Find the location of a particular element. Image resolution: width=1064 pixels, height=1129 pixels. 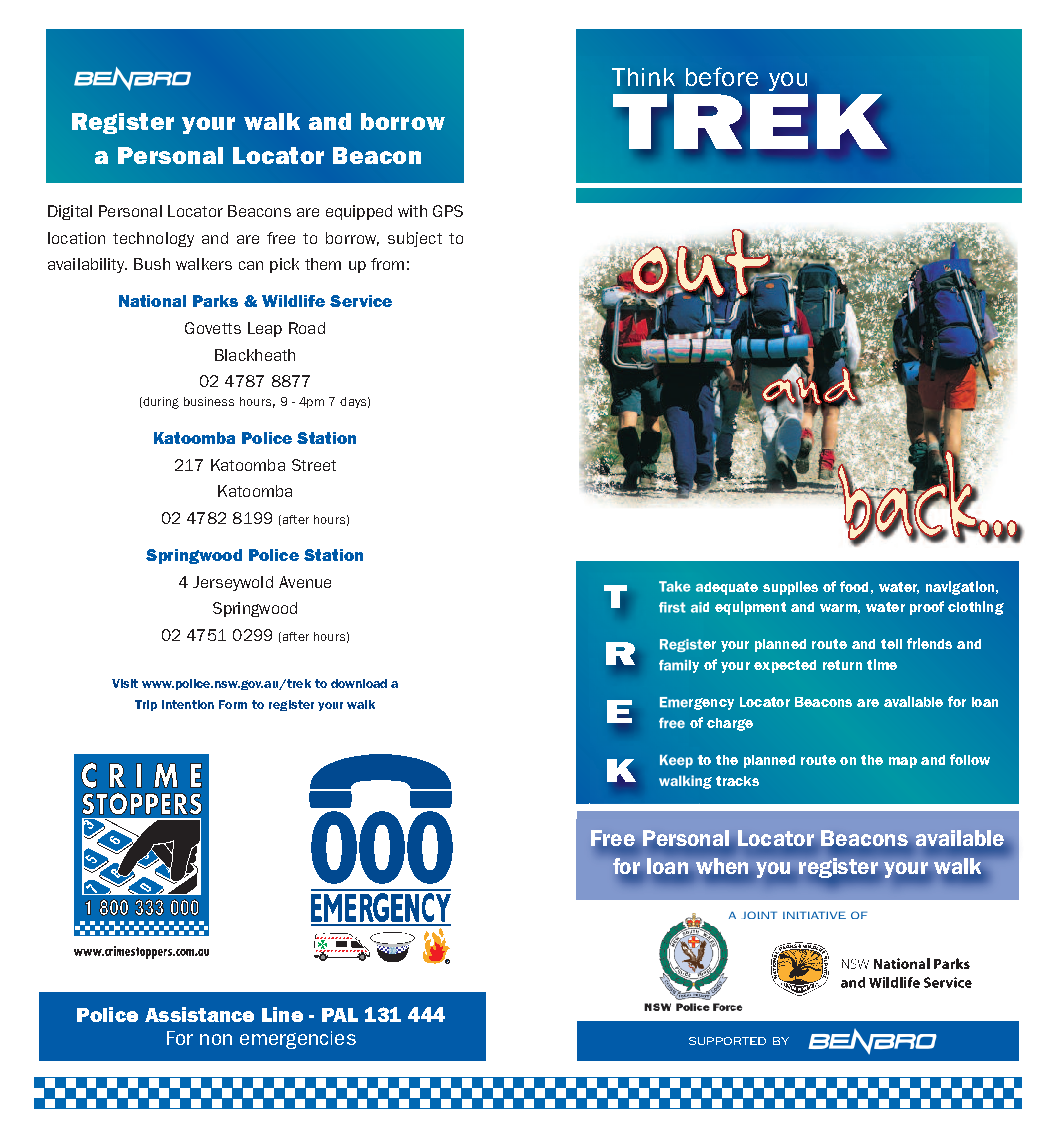

before is located at coordinates (722, 76).
